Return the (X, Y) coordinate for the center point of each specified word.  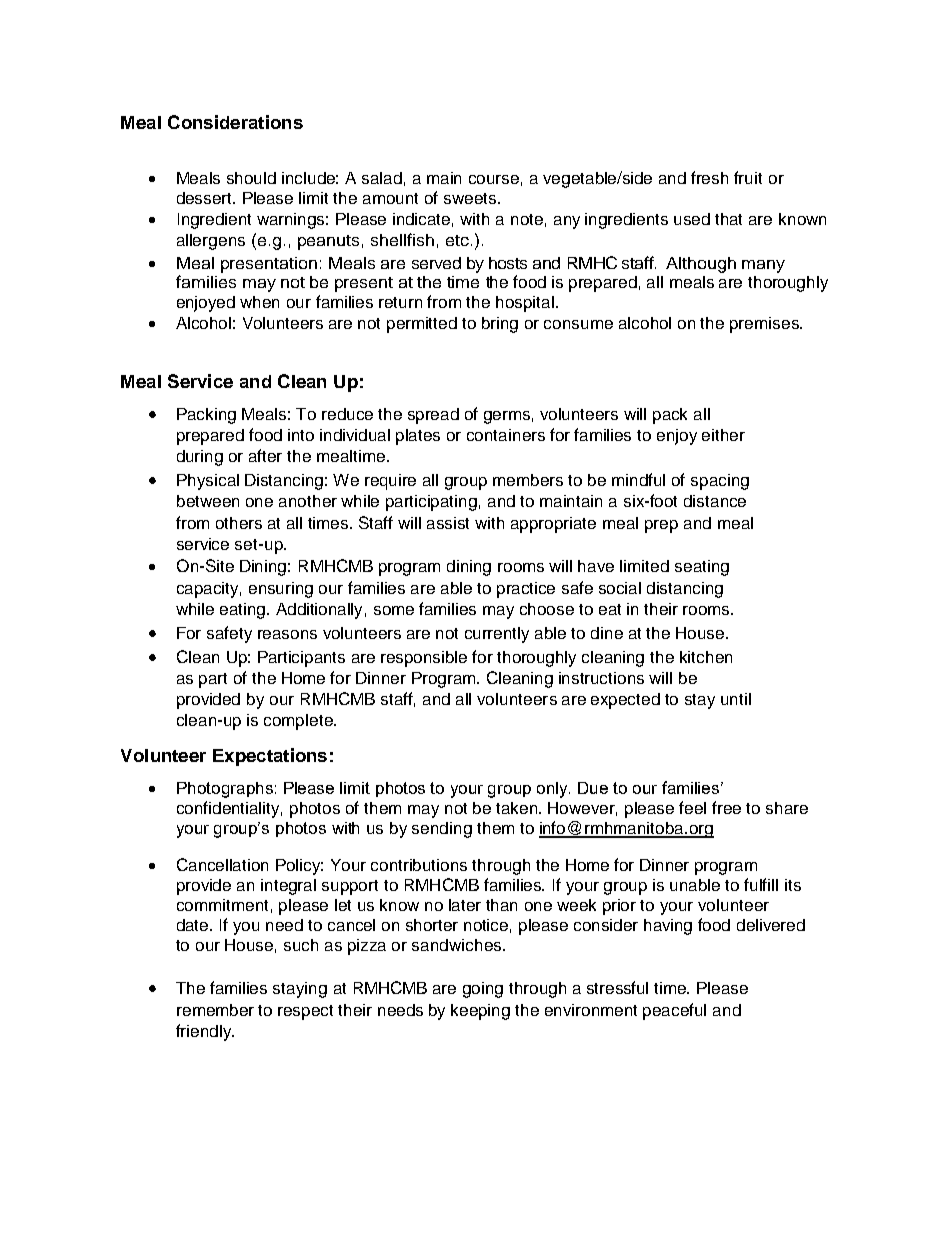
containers (506, 435)
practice (526, 590)
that (728, 219)
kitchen (706, 657)
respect (305, 1012)
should (251, 178)
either (723, 435)
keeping (480, 1012)
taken (518, 808)
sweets (471, 198)
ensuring (281, 590)
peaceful (674, 1011)
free (726, 807)
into (301, 435)
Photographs (225, 790)
